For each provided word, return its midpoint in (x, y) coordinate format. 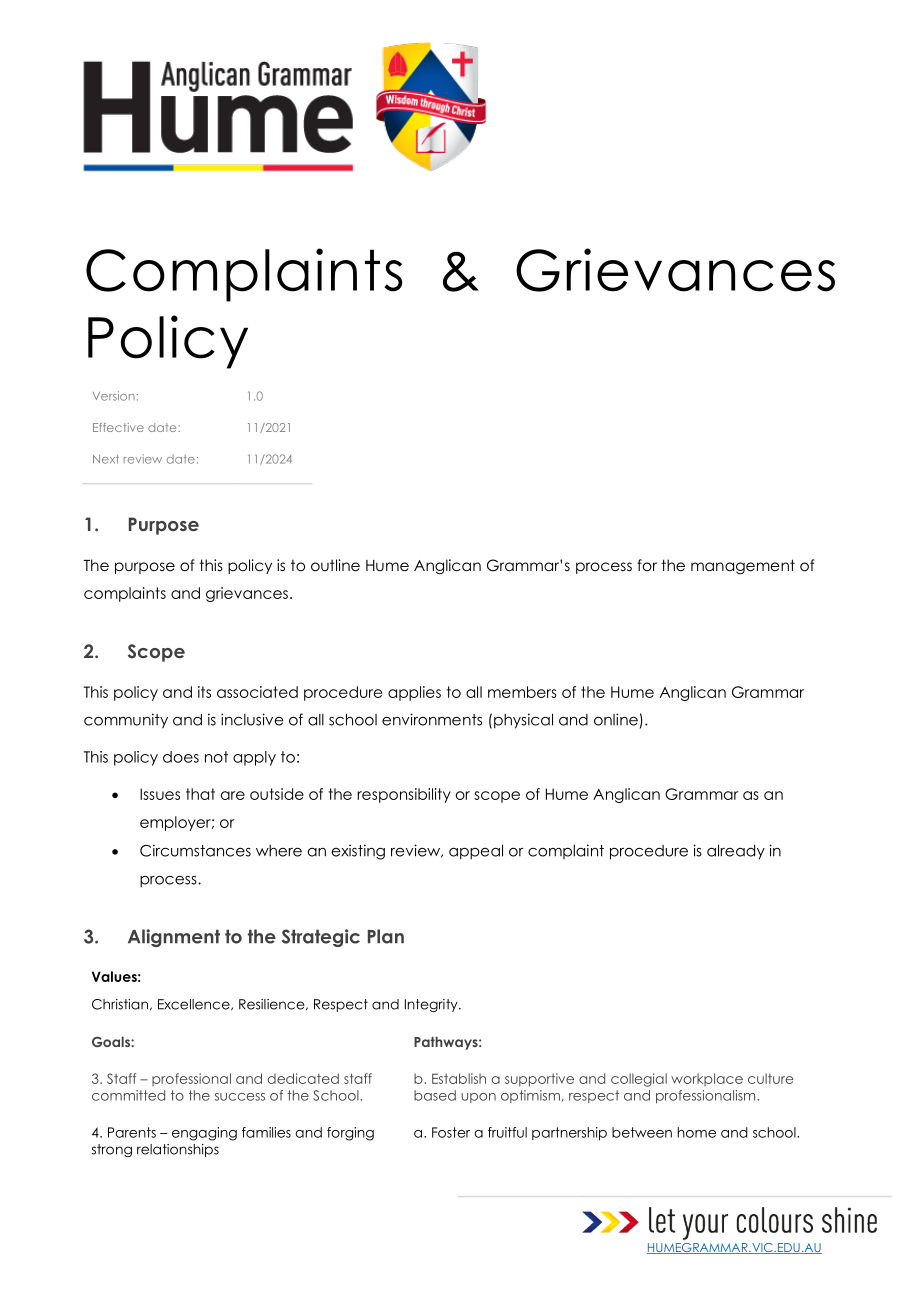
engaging (204, 1134)
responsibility (404, 795)
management (743, 567)
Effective (118, 427)
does (181, 757)
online (616, 719)
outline (335, 565)
